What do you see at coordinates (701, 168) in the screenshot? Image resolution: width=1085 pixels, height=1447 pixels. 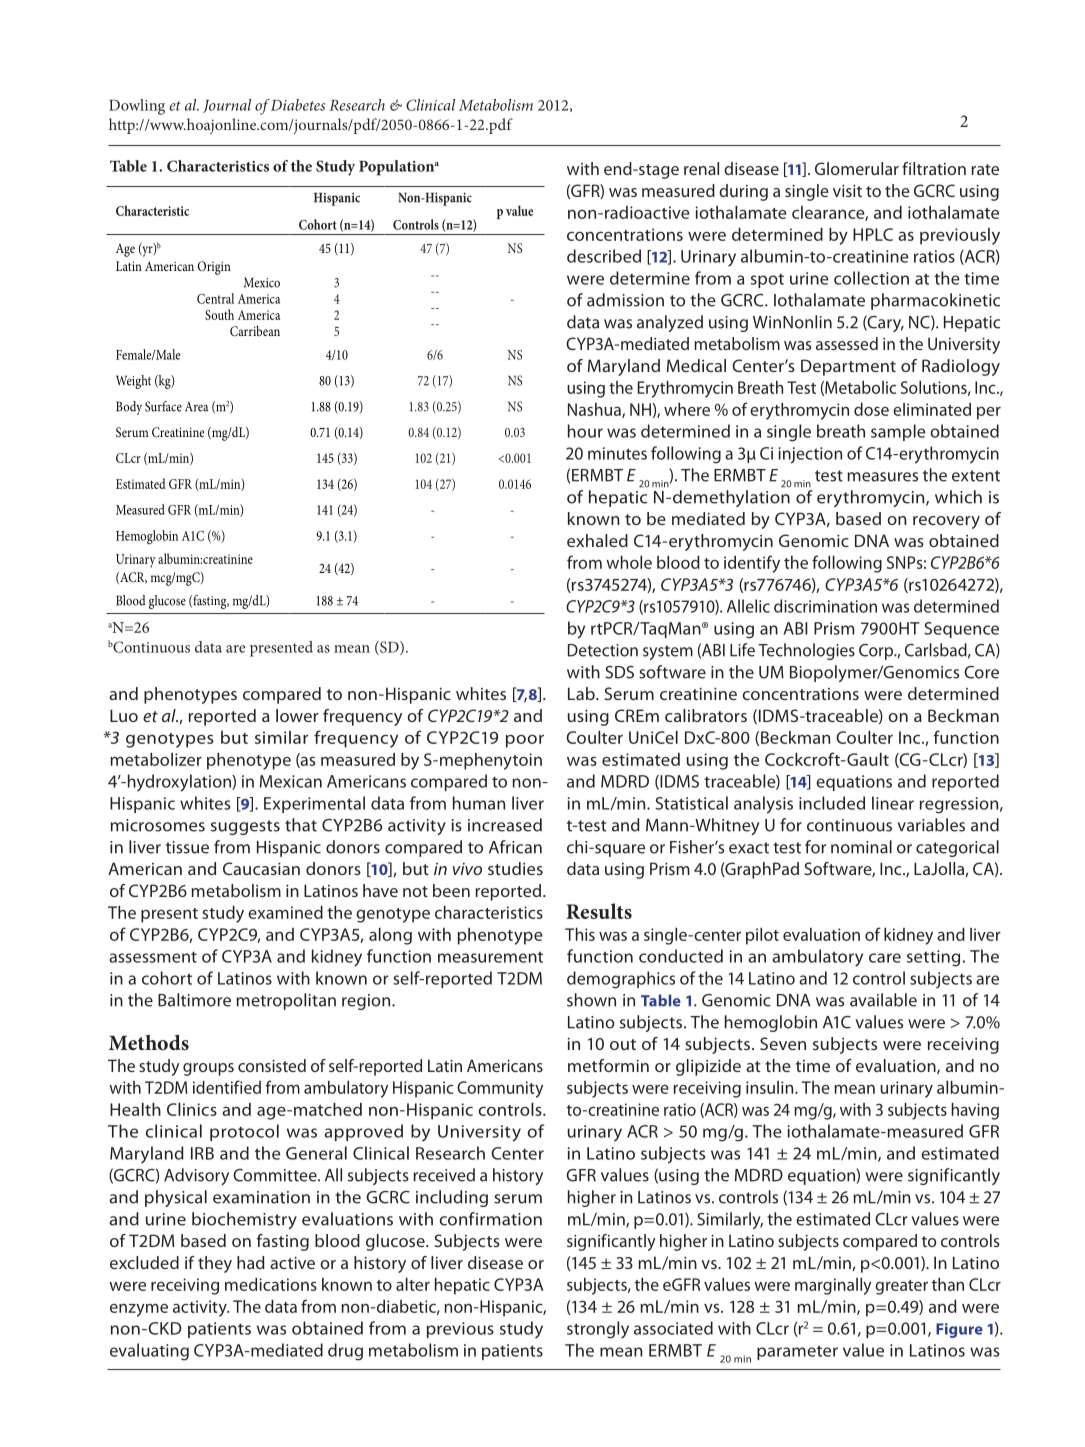 I see `renal` at bounding box center [701, 168].
